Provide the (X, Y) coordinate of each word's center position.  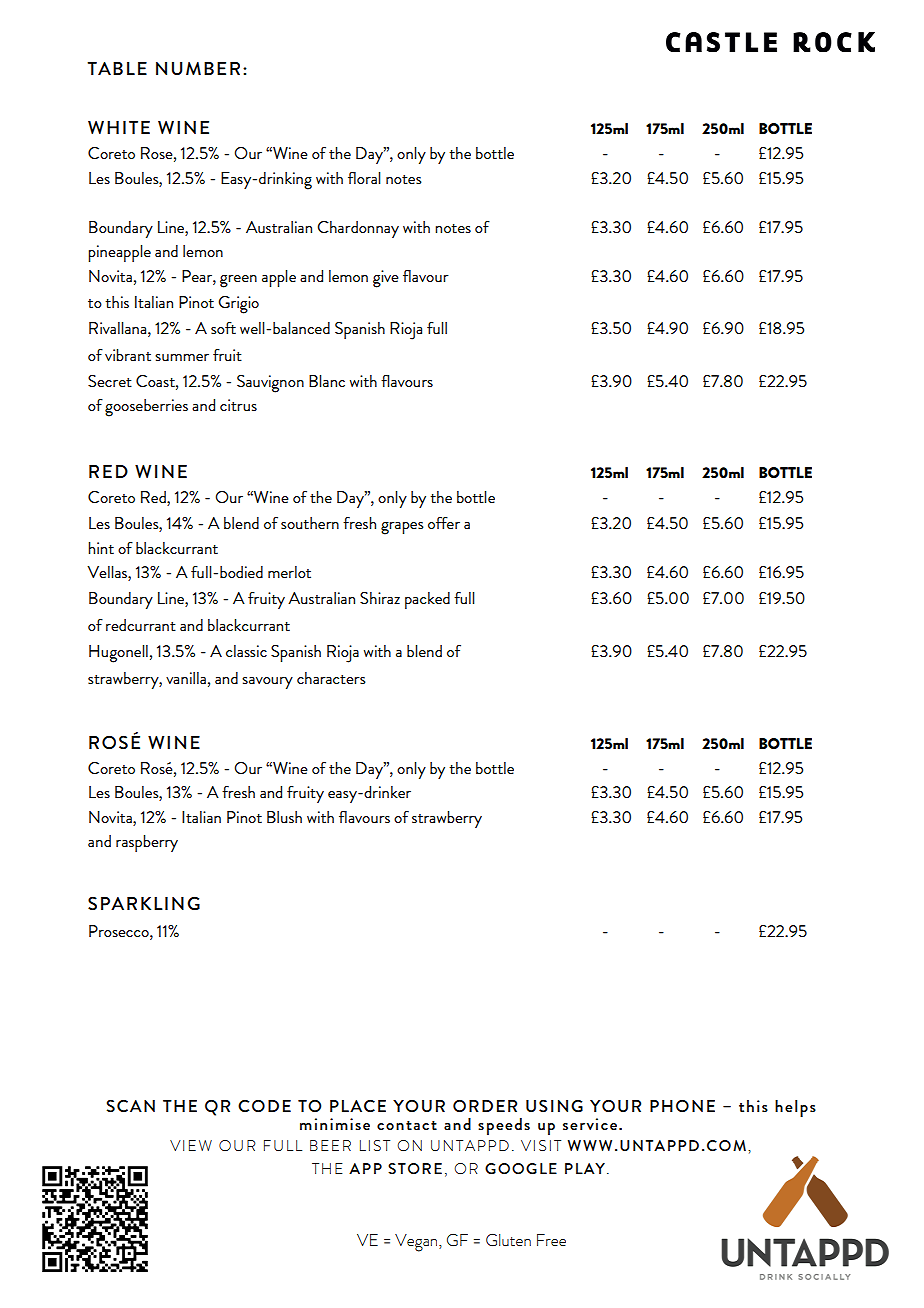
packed (427, 600)
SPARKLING (144, 903)
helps (795, 1108)
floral (364, 178)
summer (182, 357)
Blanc (327, 381)
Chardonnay (358, 229)
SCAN (130, 1106)
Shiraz (380, 598)
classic (246, 651)
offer (444, 523)
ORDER (485, 1106)
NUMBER (198, 68)
